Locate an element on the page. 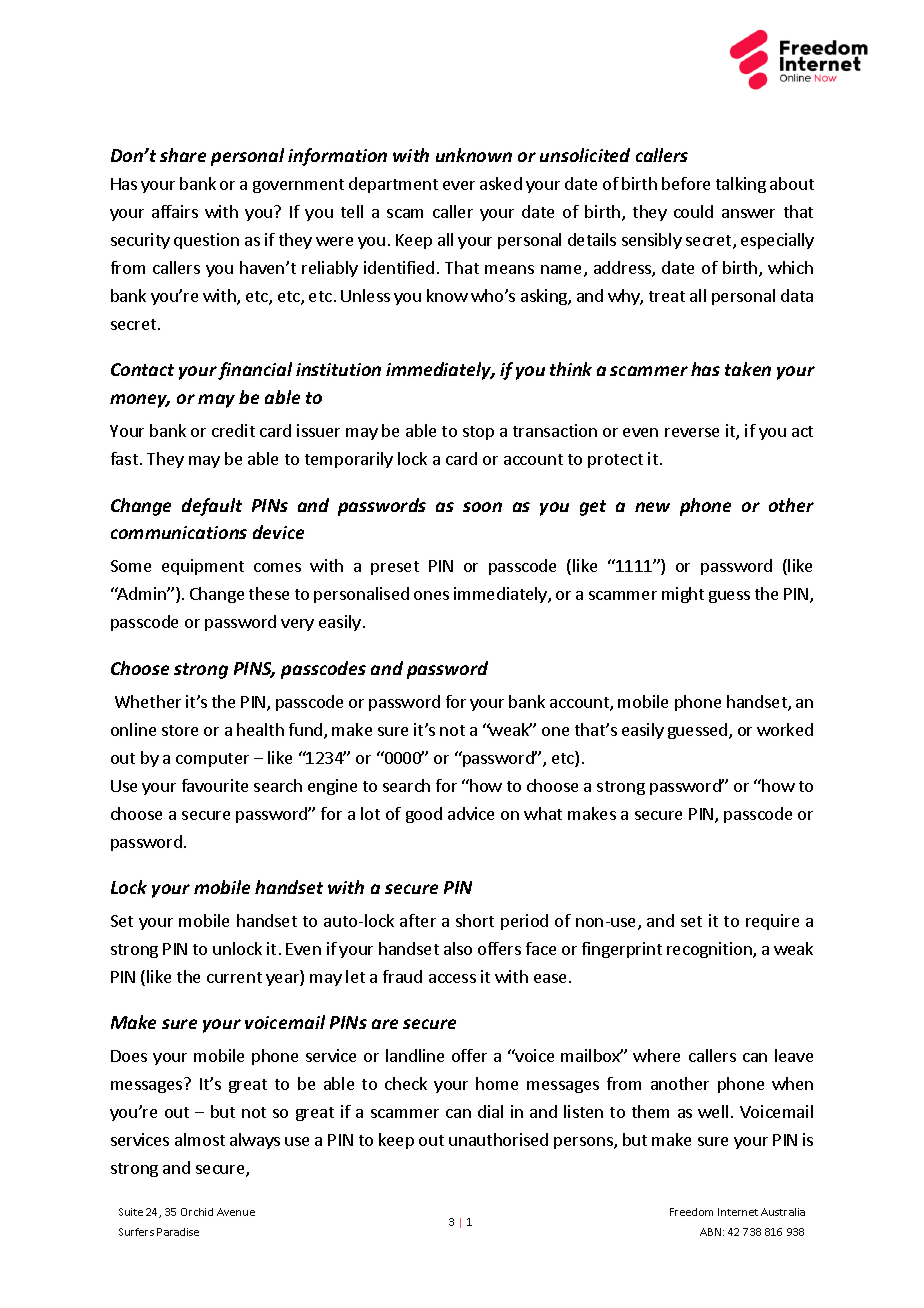 This image has width=924, height=1308. ones is located at coordinates (431, 595).
